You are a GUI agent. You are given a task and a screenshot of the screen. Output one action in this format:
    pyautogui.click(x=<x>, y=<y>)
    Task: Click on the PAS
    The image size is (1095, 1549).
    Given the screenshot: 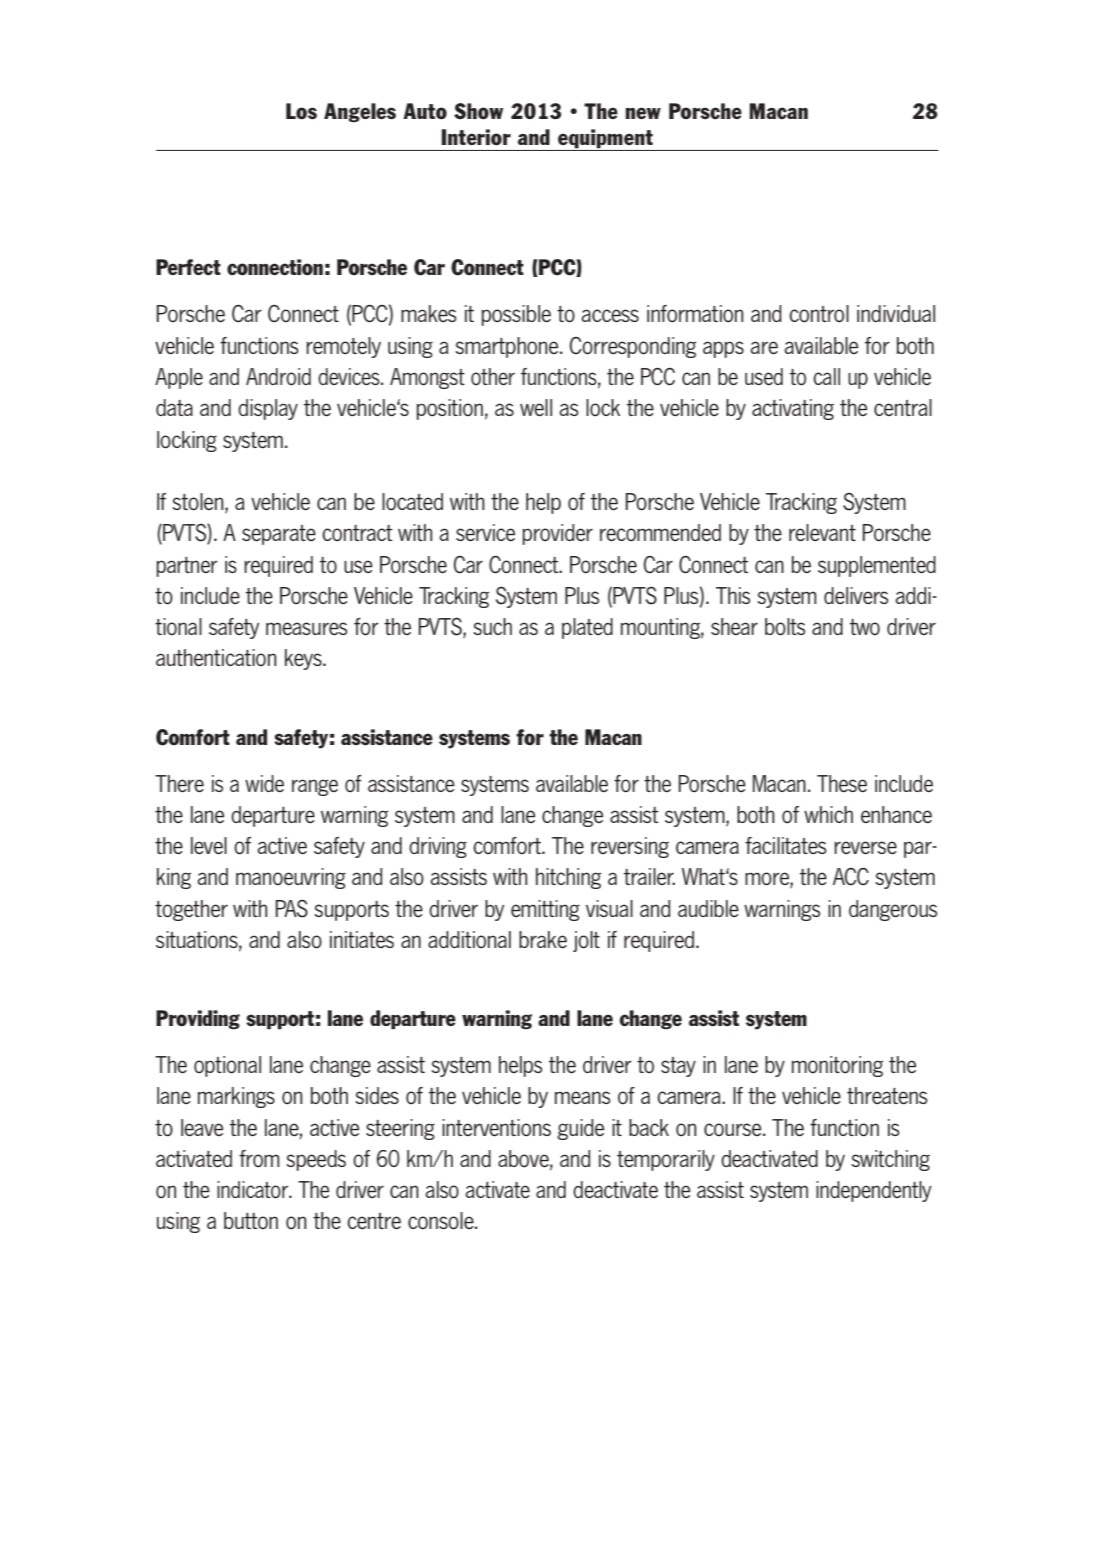 What is the action you would take?
    pyautogui.click(x=292, y=908)
